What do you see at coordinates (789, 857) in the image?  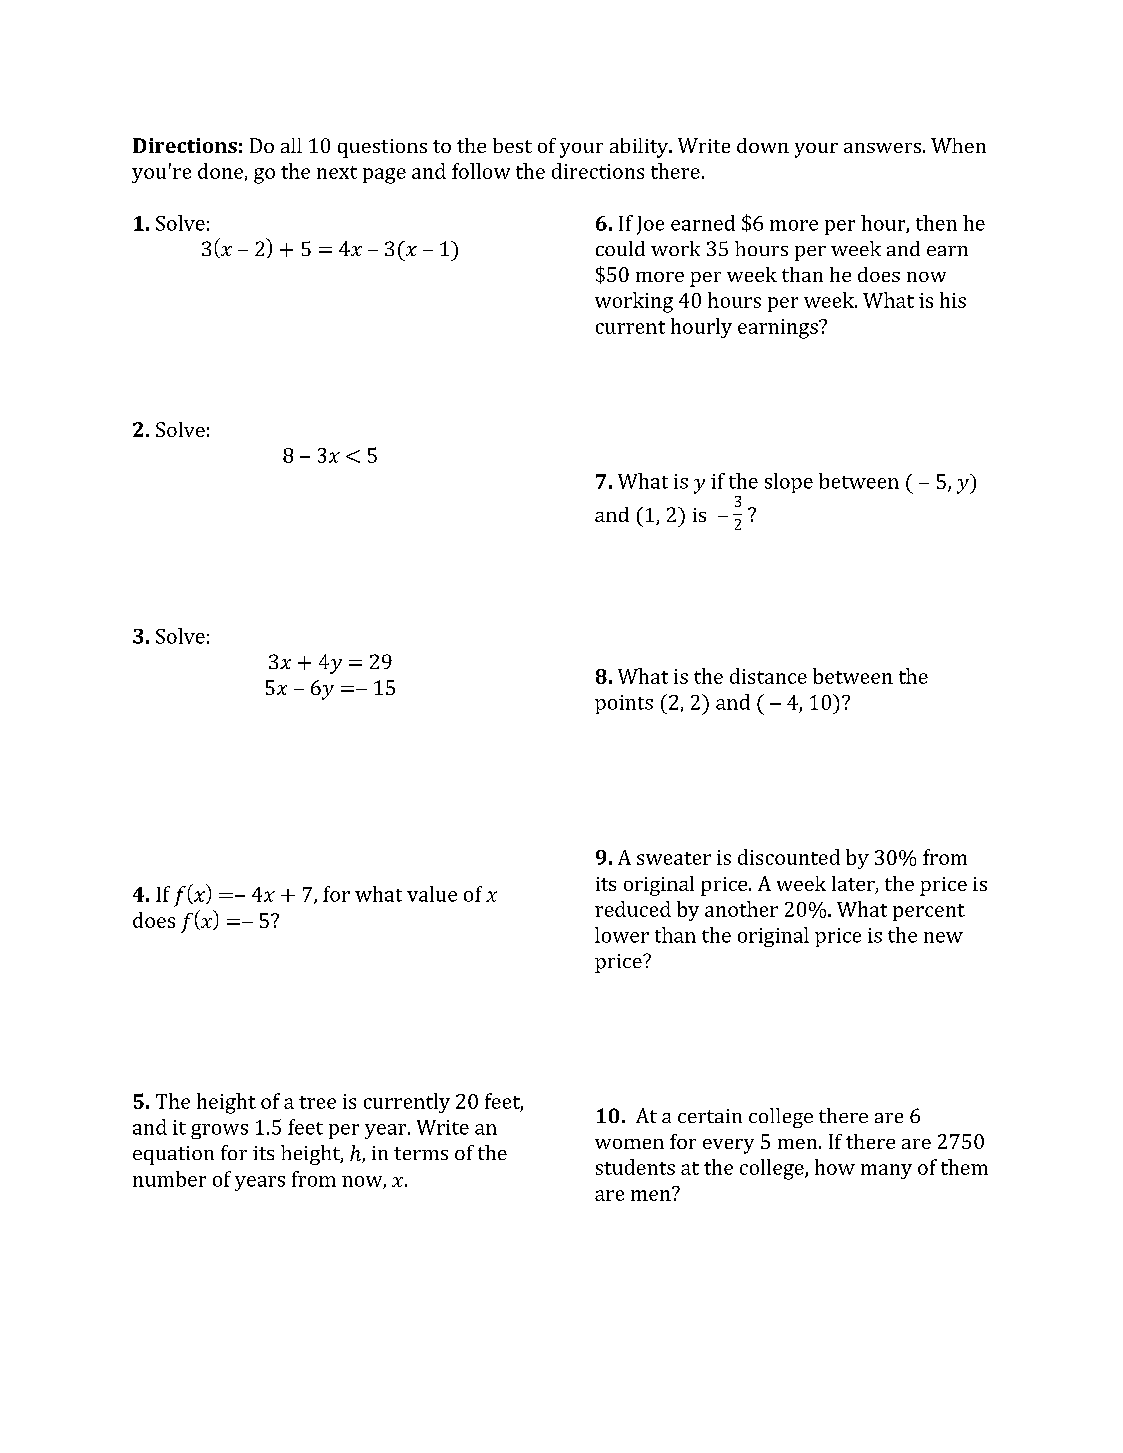 I see `discounted` at bounding box center [789, 857].
